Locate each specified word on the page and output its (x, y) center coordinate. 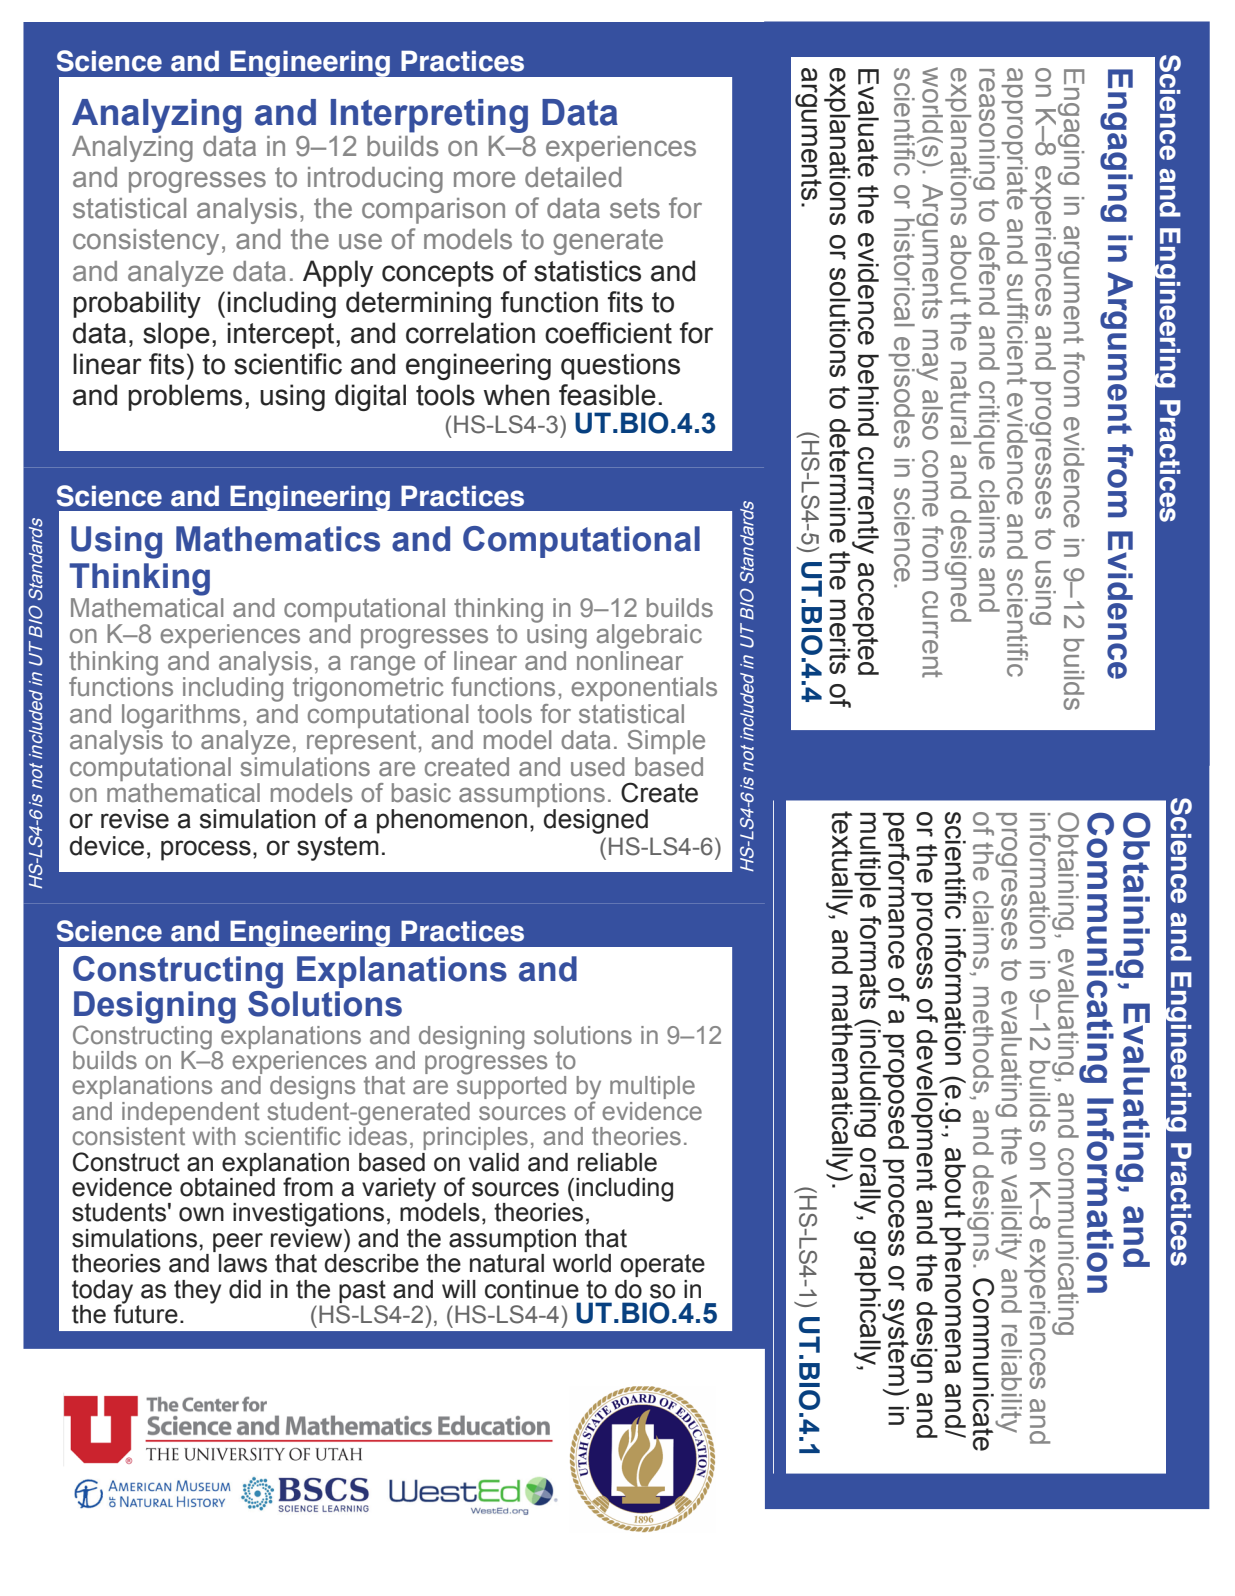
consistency (146, 242)
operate (662, 1265)
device (107, 846)
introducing (375, 180)
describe (371, 1263)
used (597, 767)
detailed (573, 177)
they (197, 1292)
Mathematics (278, 539)
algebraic (649, 636)
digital (370, 397)
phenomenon (452, 821)
